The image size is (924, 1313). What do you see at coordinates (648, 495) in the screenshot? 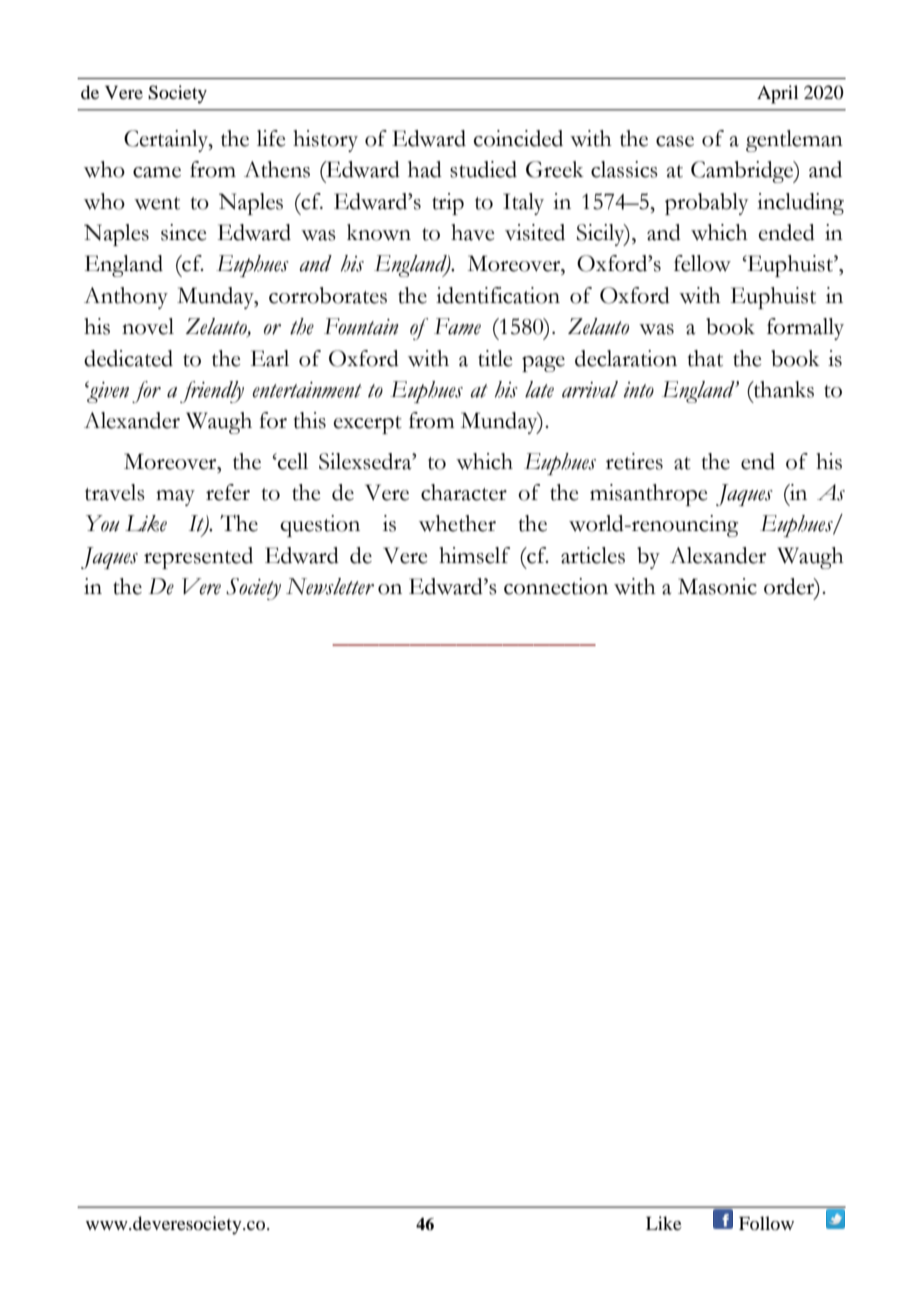
I see `misanthrope` at bounding box center [648, 495].
